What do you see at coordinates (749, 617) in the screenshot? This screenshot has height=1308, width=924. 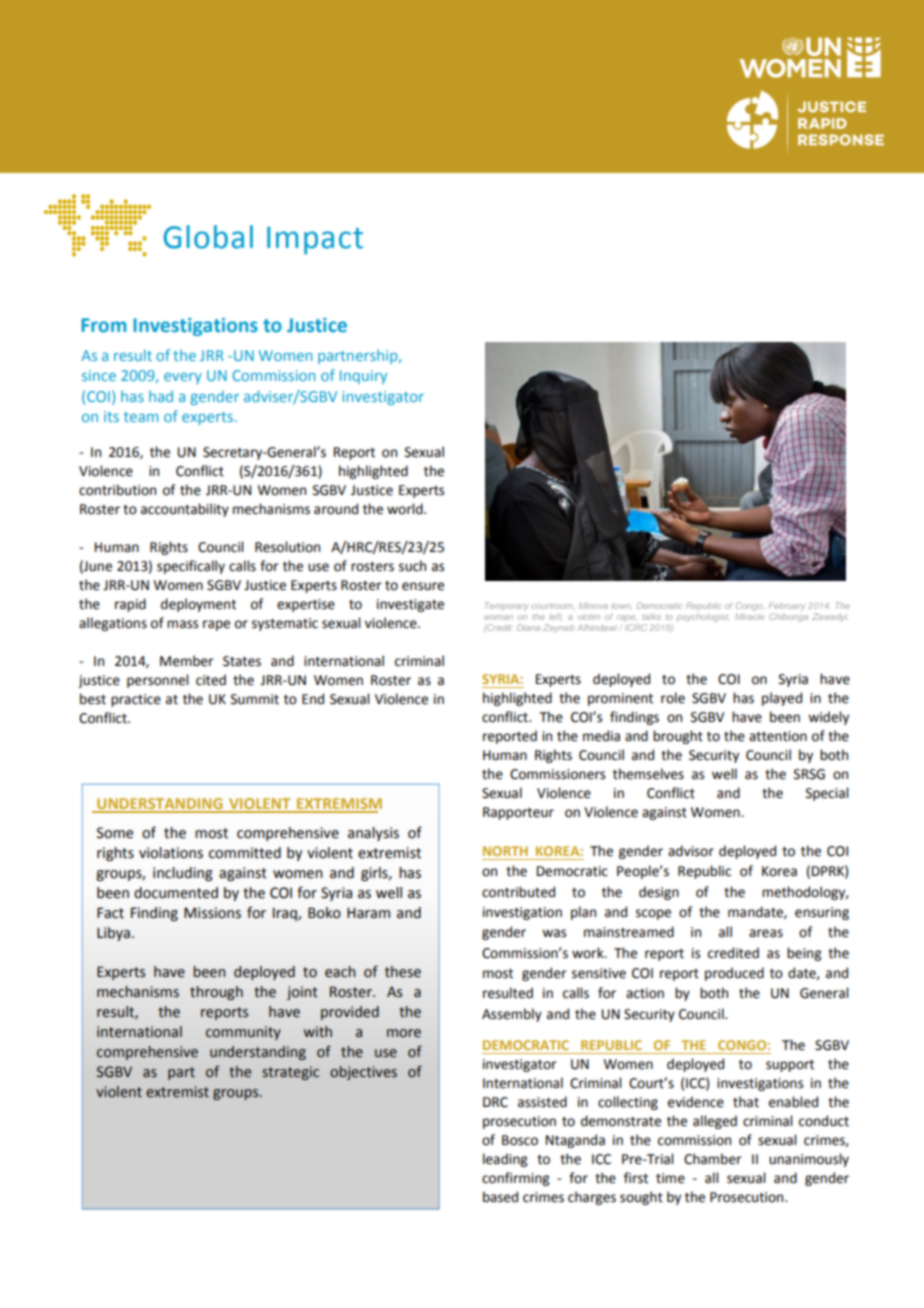 I see `Miracle` at bounding box center [749, 617].
